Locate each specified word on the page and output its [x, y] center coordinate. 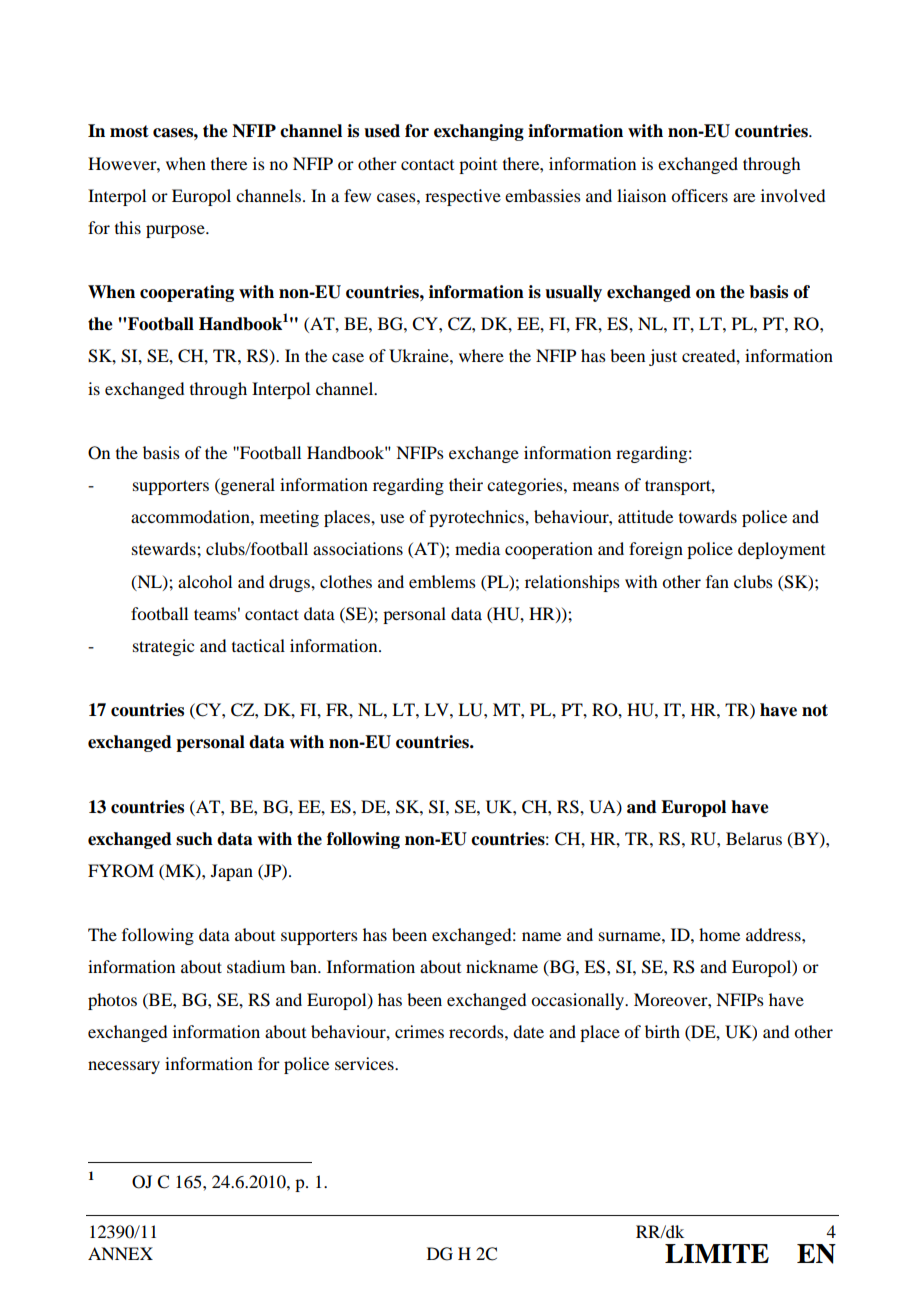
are [744, 197]
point [478, 165]
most [129, 131]
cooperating [187, 293]
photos [112, 1001]
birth [662, 1031]
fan [717, 581]
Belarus [754, 838]
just [663, 357]
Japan [232, 872]
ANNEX [120, 1253]
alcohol [205, 581]
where [481, 355]
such [194, 839]
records [477, 1031]
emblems [442, 581]
